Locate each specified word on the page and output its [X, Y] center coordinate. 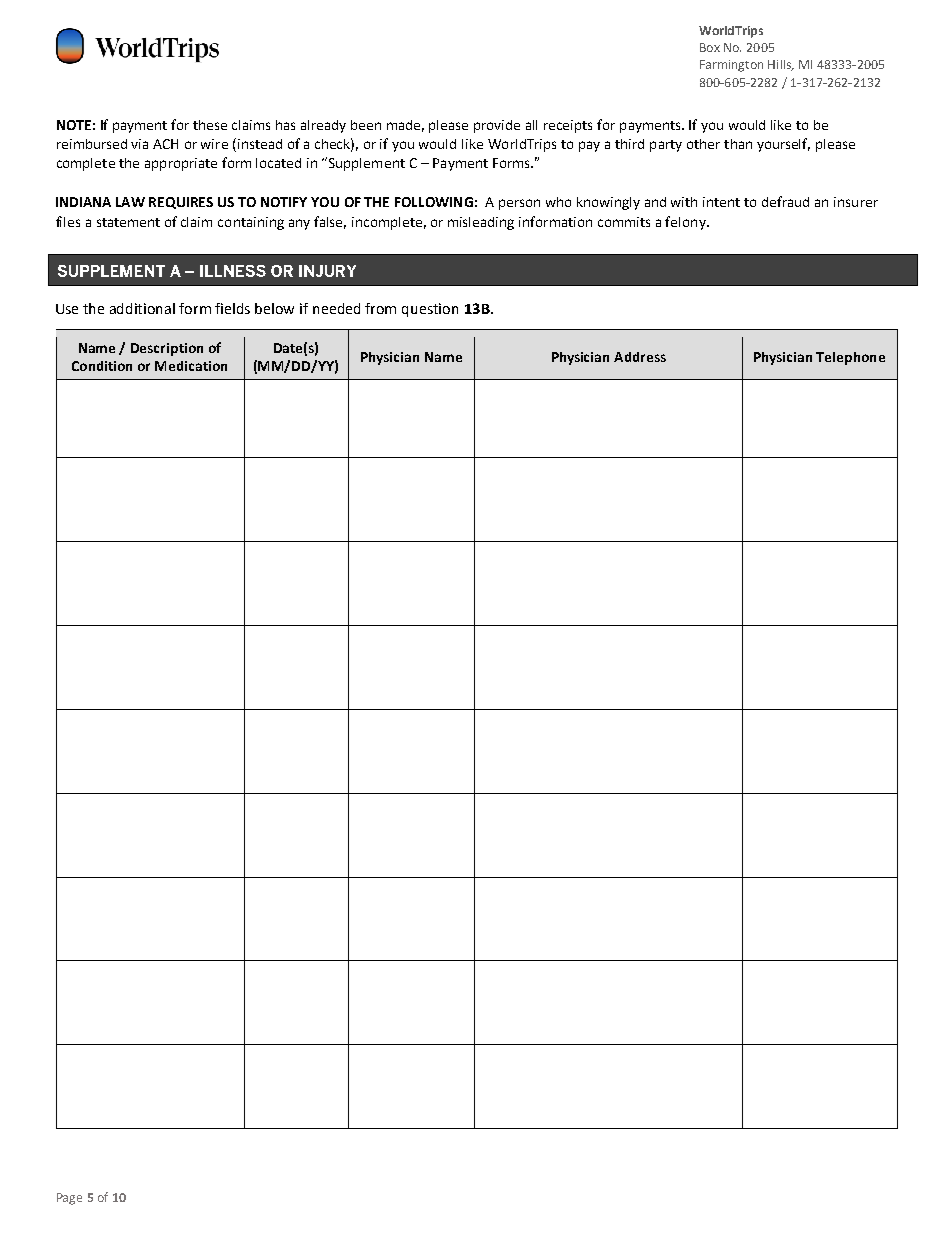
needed [336, 308]
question [430, 310]
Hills [780, 65]
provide [497, 126]
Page [69, 1199]
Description [167, 349]
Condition [102, 366]
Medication [191, 366]
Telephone [850, 358]
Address [640, 357]
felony [686, 223]
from [380, 308]
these [210, 125]
